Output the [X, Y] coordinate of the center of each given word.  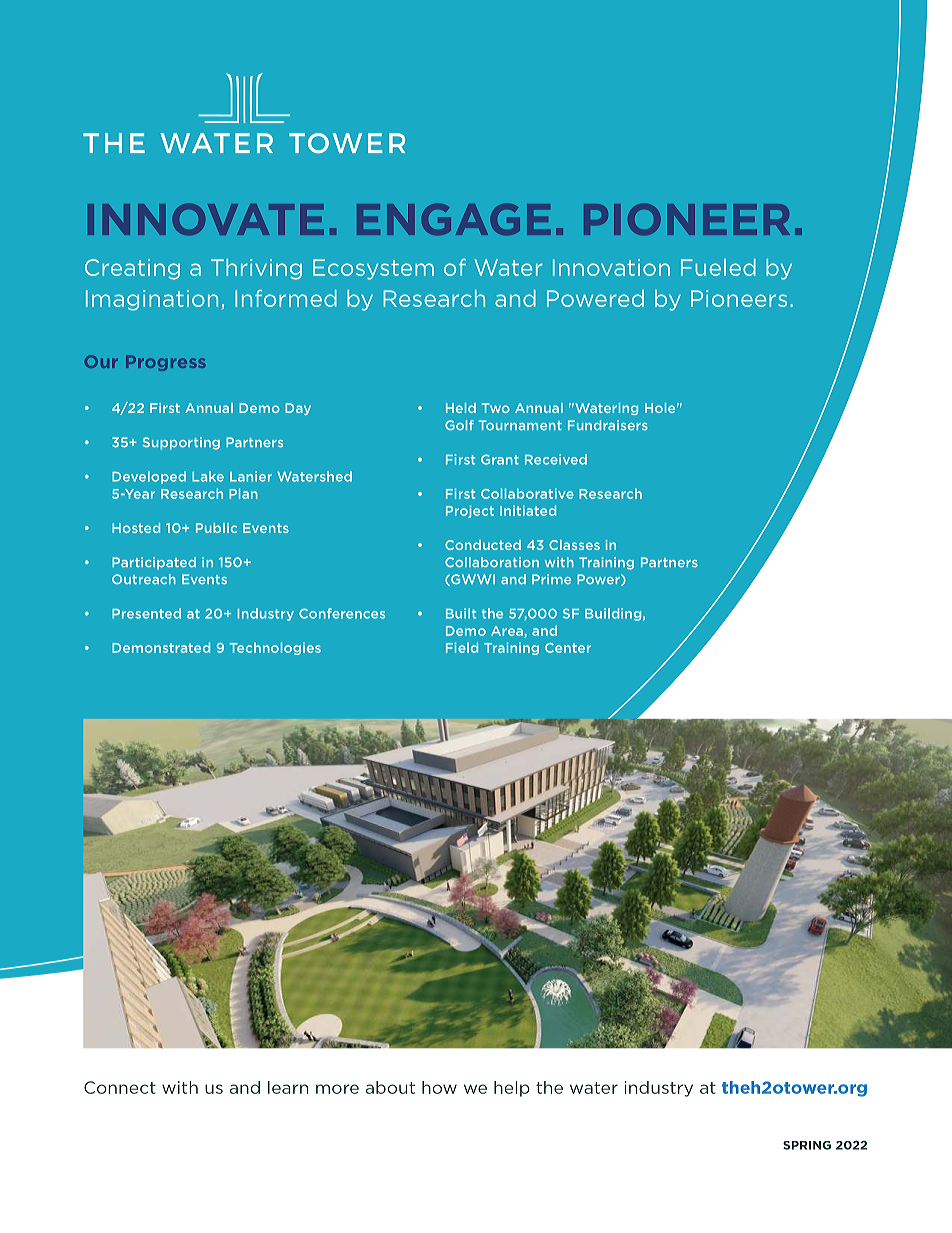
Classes [574, 545]
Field [462, 647]
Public [216, 528]
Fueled [718, 267]
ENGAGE [454, 219]
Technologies [275, 648]
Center [568, 648]
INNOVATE [206, 219]
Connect [120, 1087]
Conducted [483, 545]
